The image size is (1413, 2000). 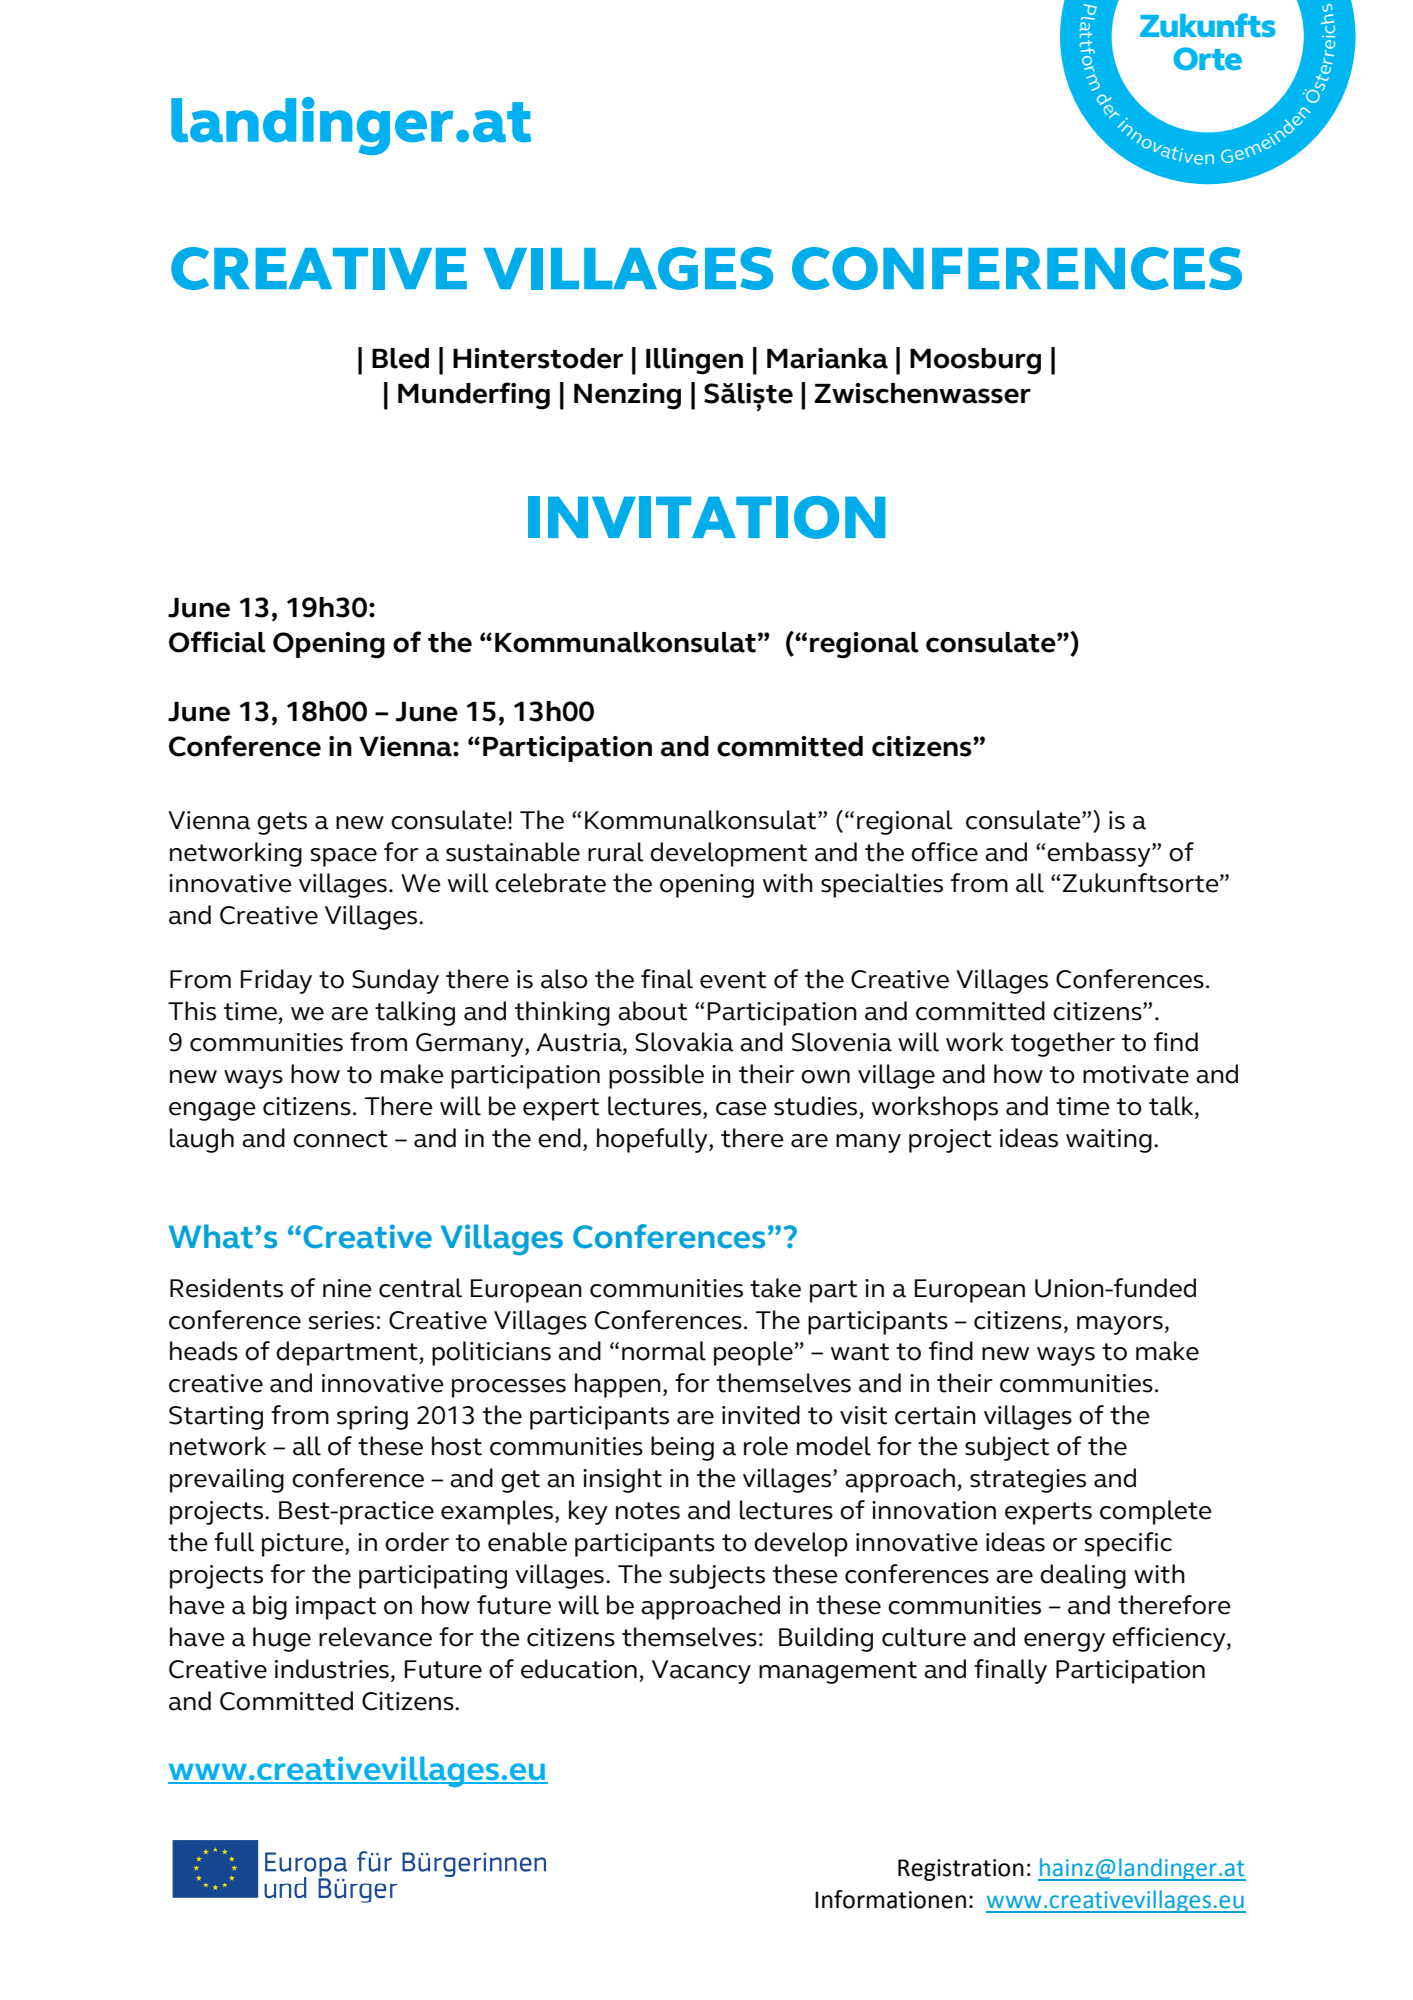 What do you see at coordinates (944, 852) in the screenshot?
I see `office` at bounding box center [944, 852].
